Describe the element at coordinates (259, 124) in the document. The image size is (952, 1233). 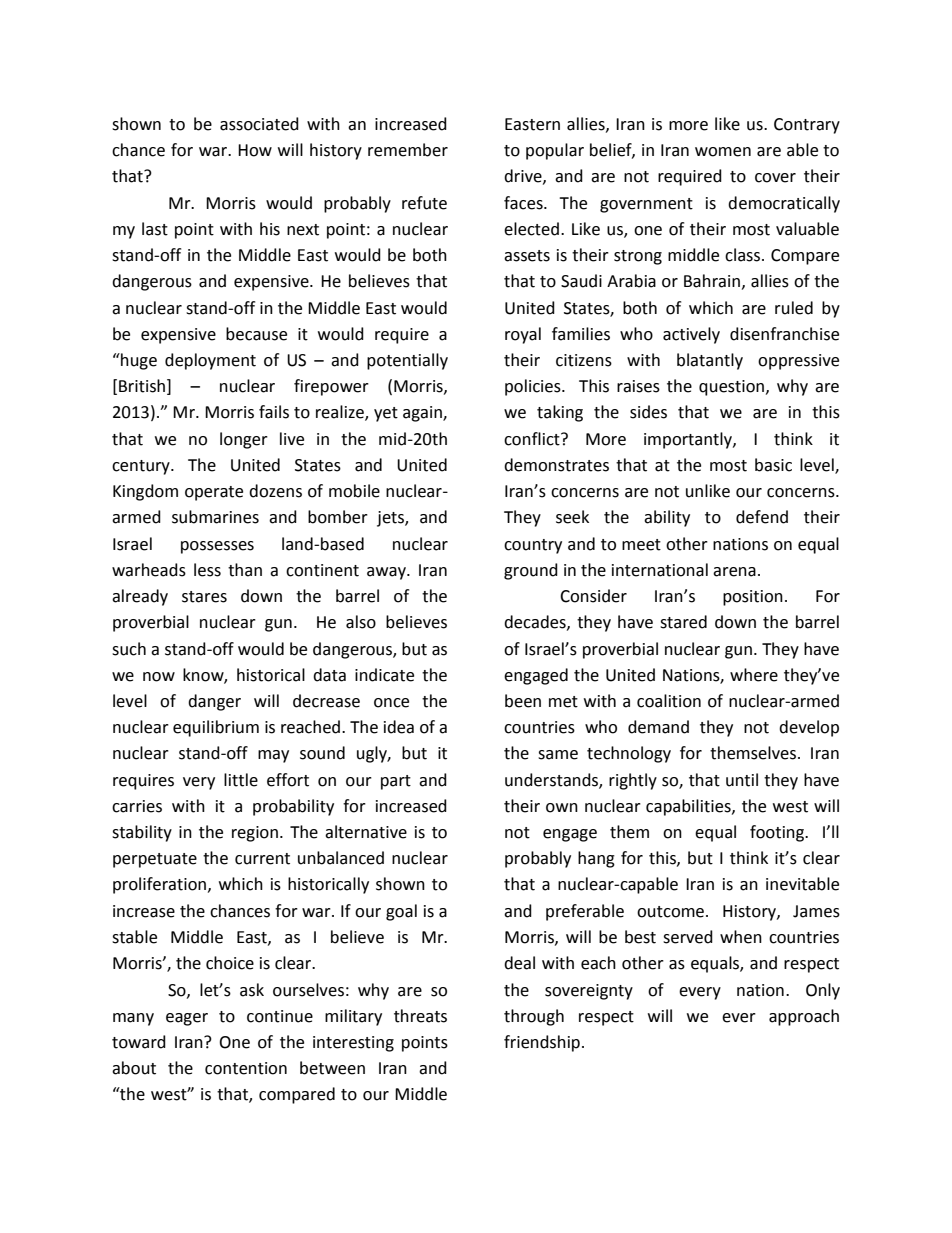
I see `associated` at that location.
